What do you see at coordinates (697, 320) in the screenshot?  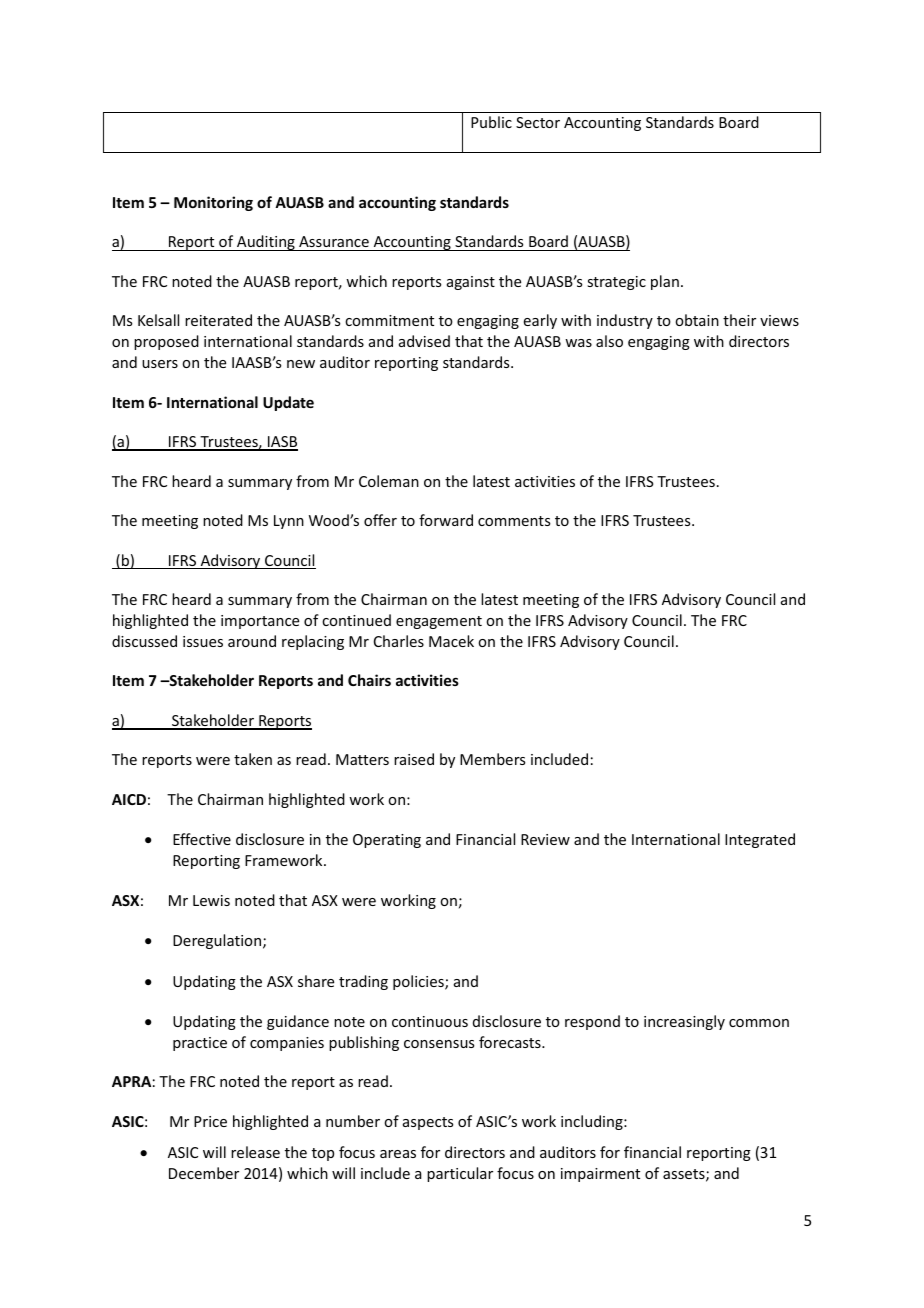 I see `obtain` at bounding box center [697, 320].
